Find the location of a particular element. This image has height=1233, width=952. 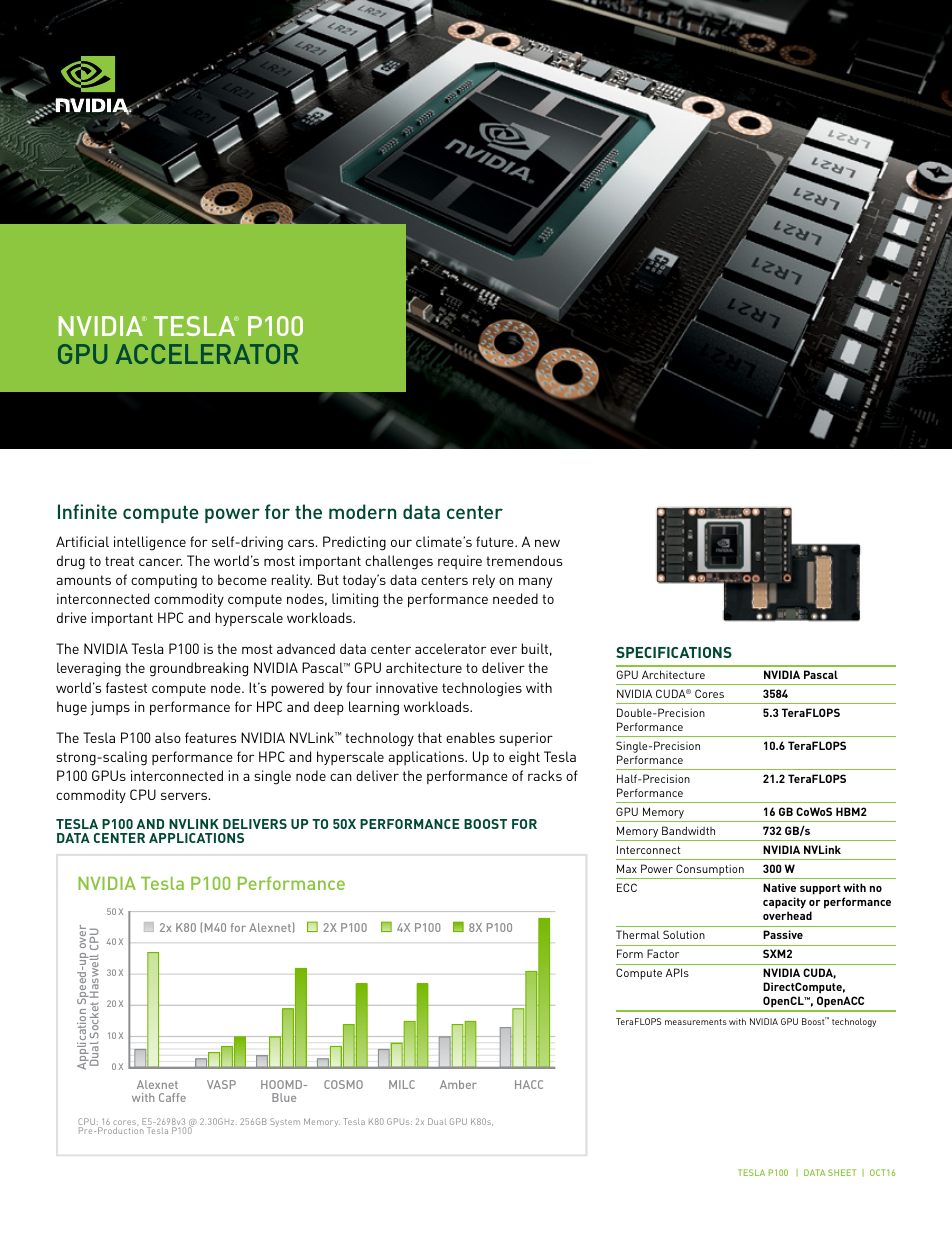

Bandwidth is located at coordinates (688, 830).
